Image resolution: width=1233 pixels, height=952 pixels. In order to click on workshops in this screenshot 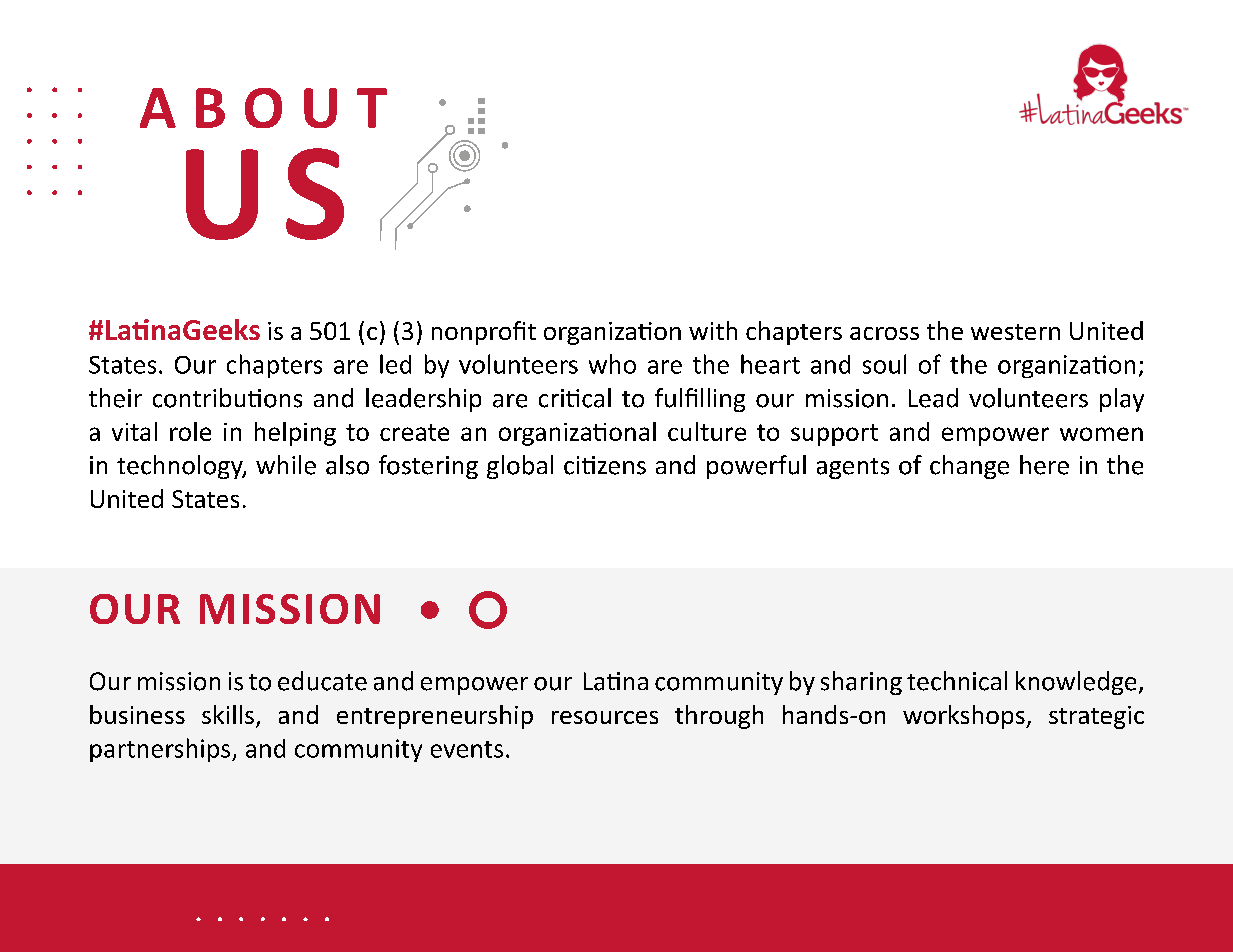, I will do `click(965, 717)`.
